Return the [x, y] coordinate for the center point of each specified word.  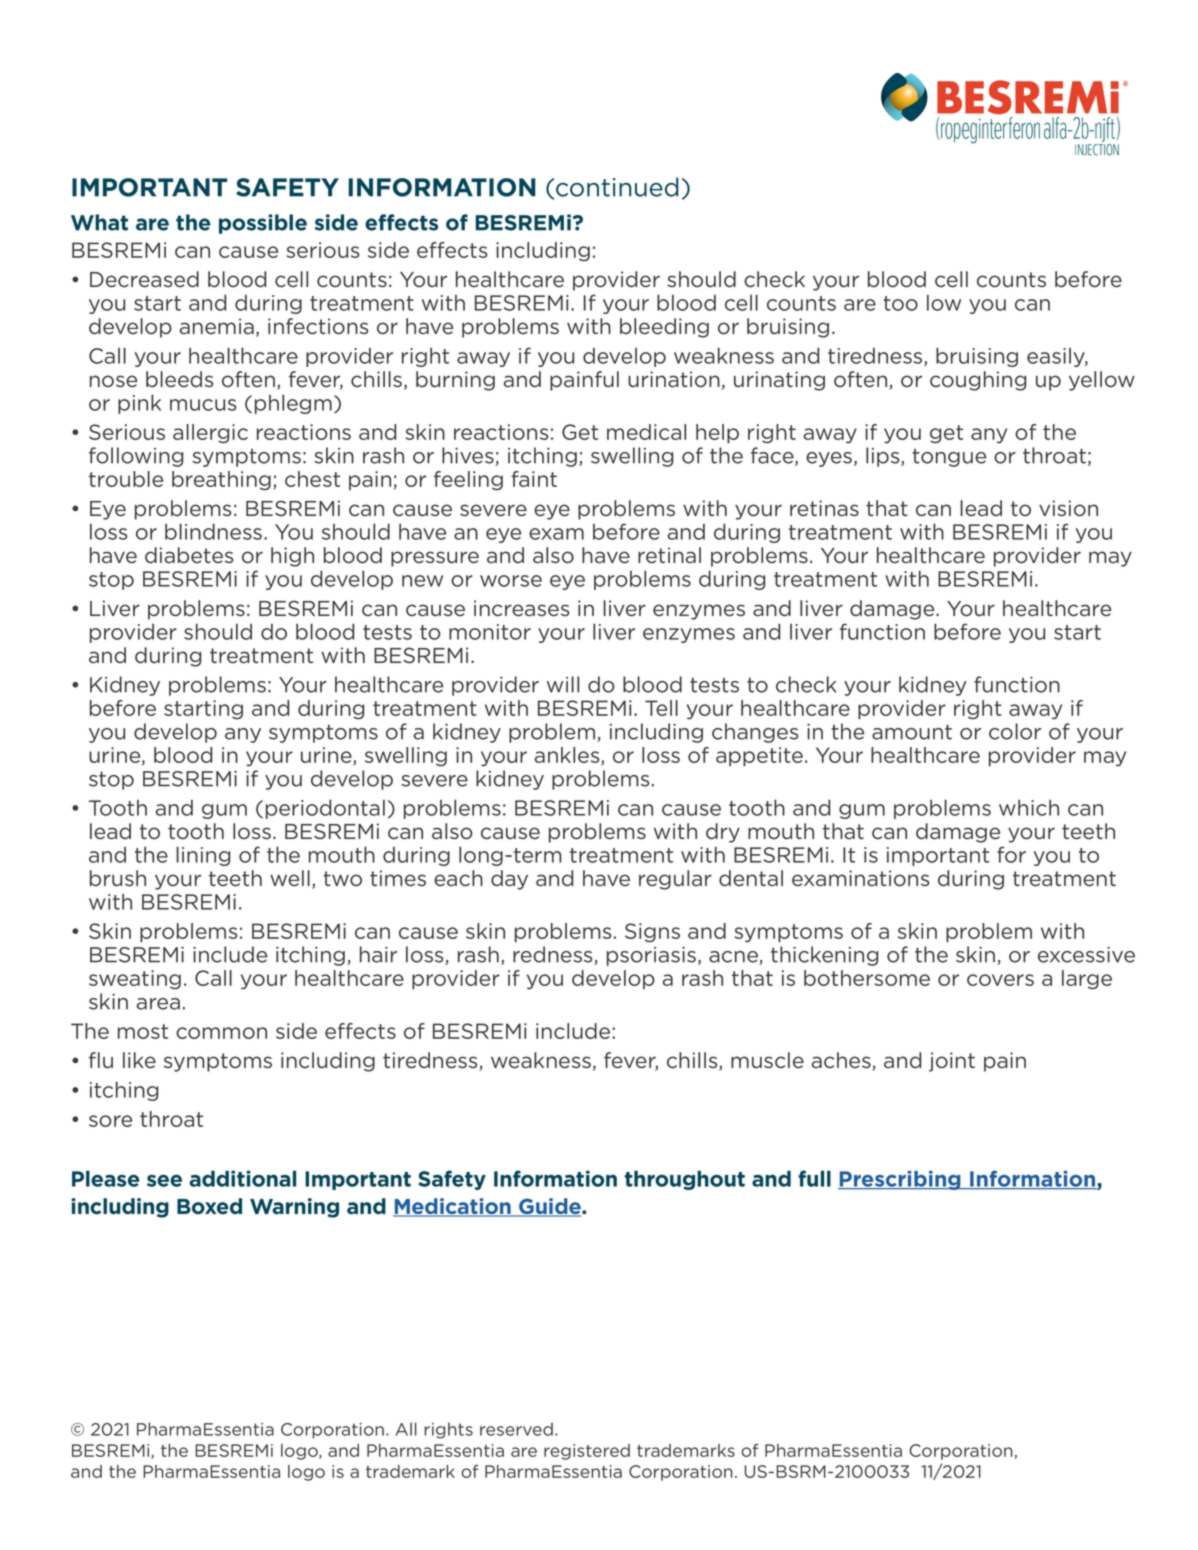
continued [617, 187]
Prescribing [900, 1180]
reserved [516, 1429]
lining [203, 856]
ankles [568, 756]
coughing [978, 381]
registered [587, 1452]
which [1029, 808]
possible [263, 224]
